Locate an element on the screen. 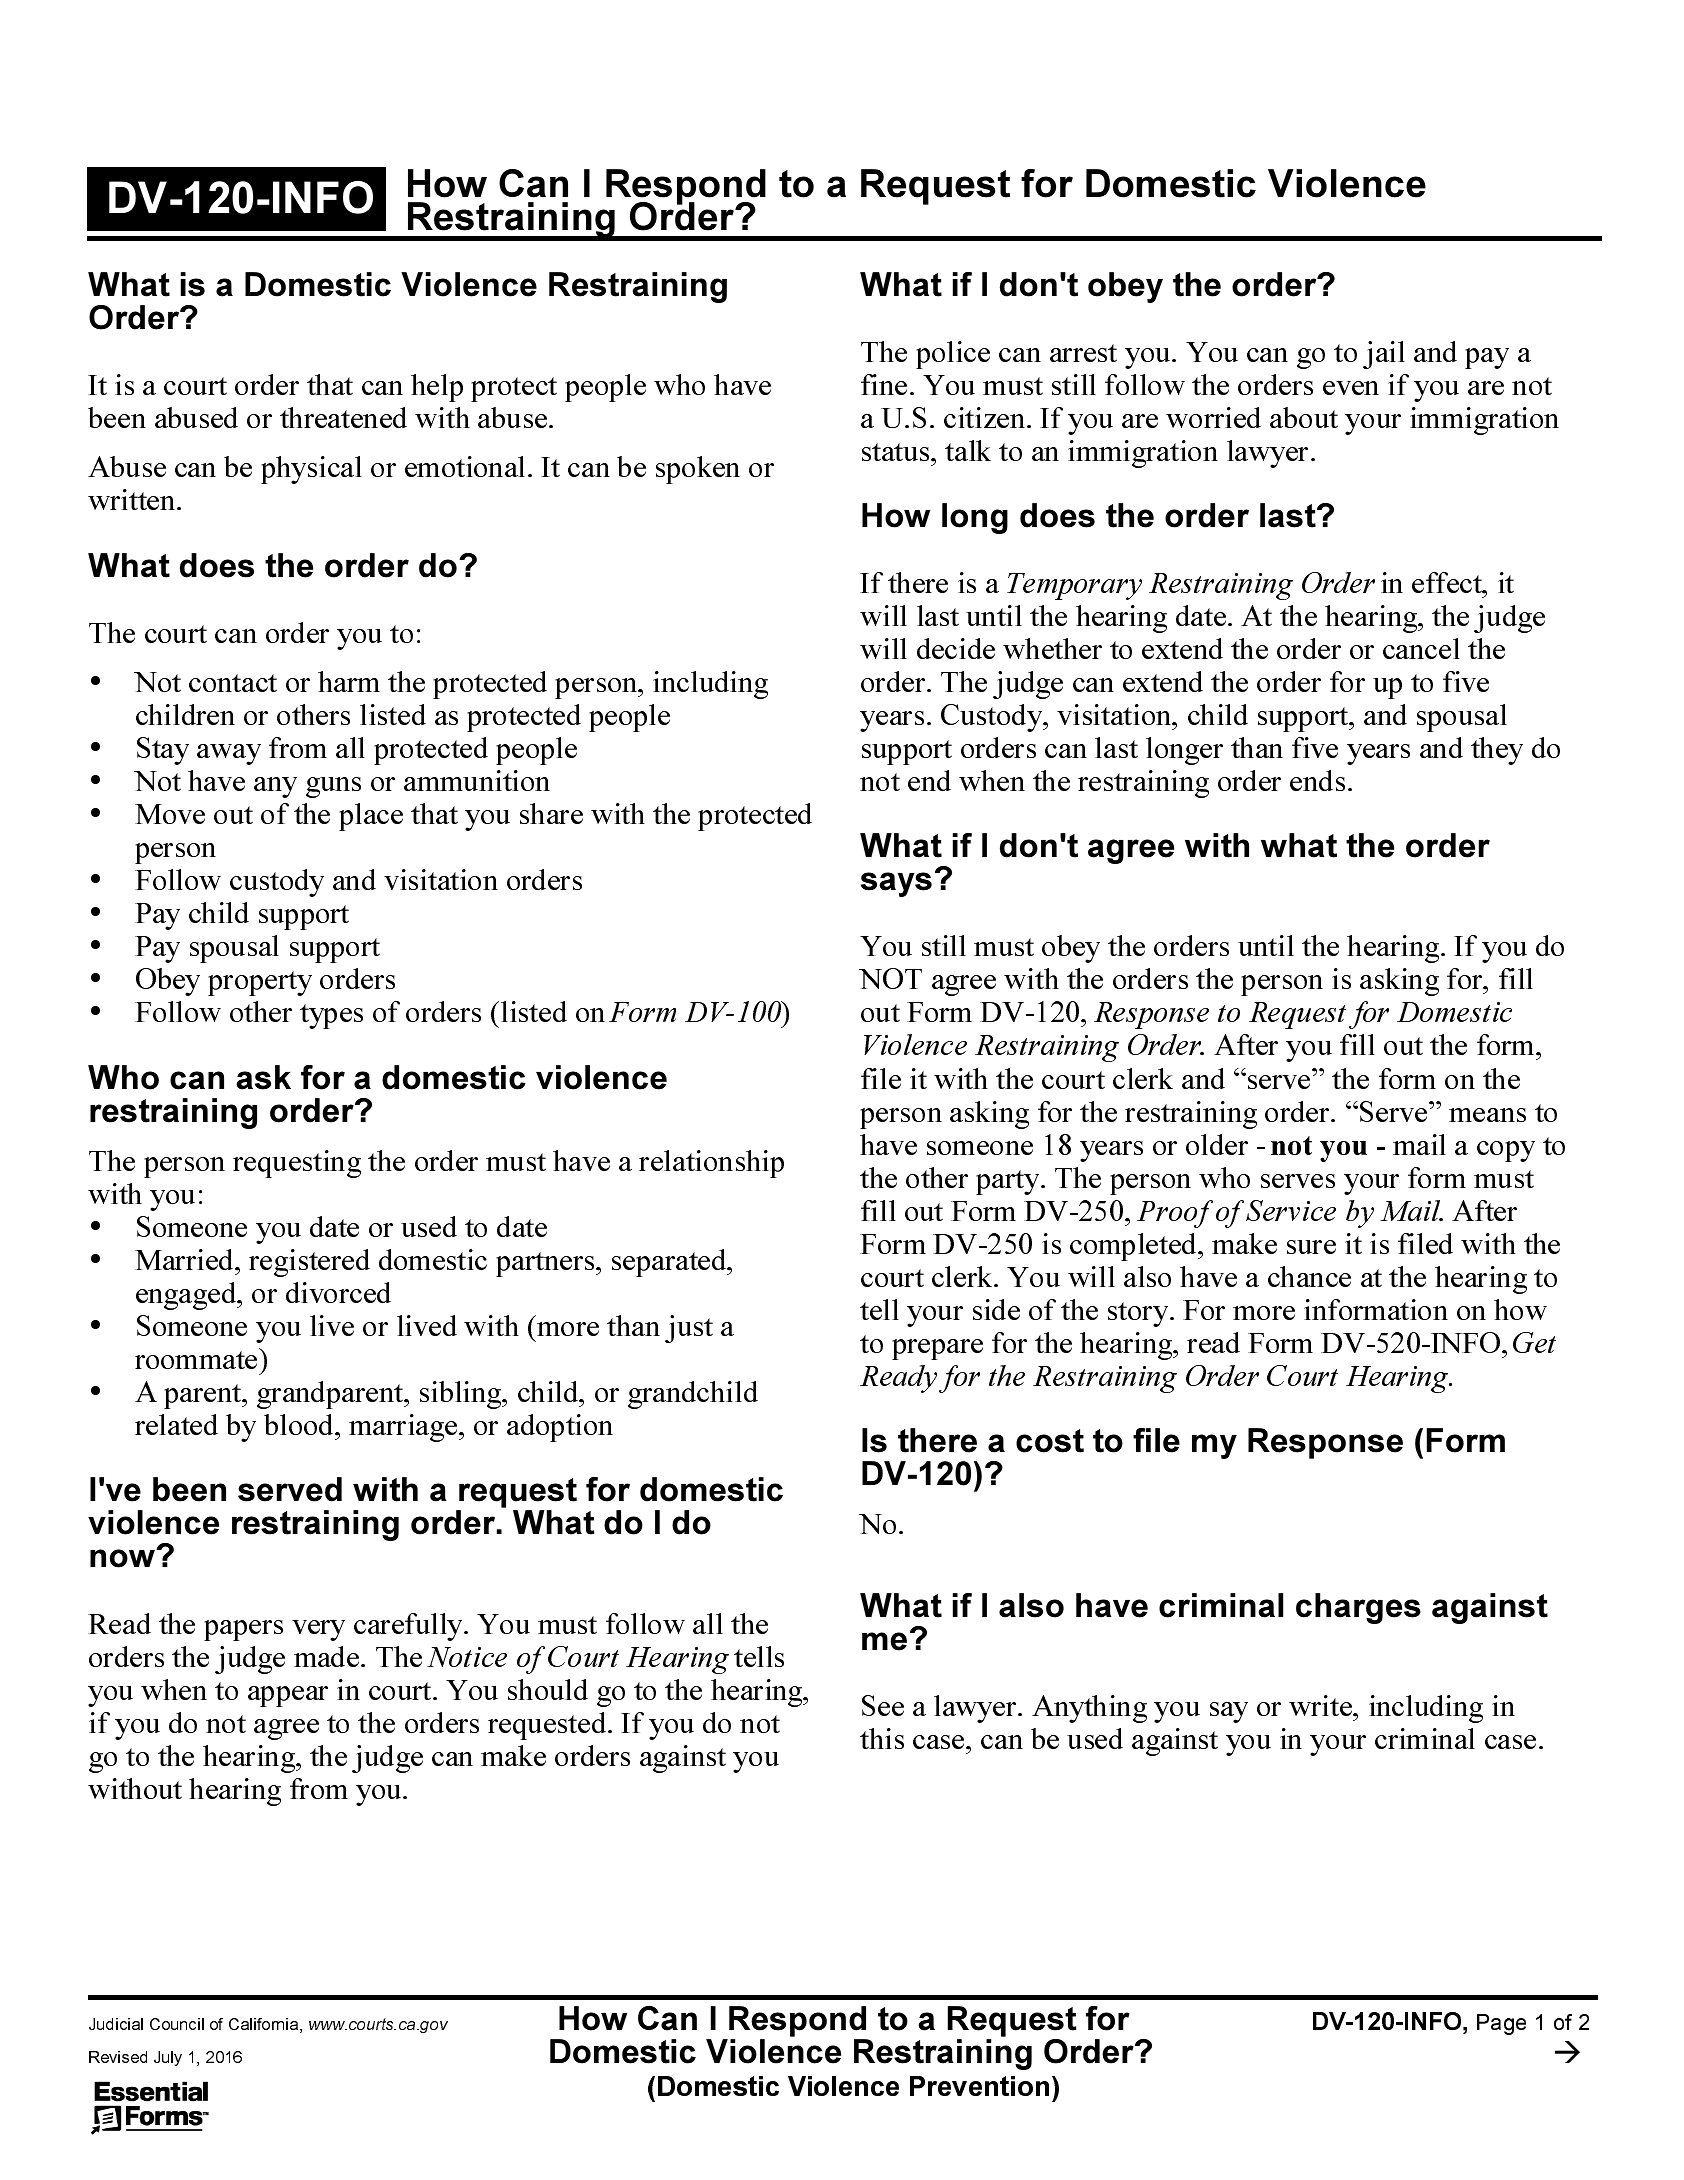 The image size is (1684, 2180). long is located at coordinates (975, 518).
